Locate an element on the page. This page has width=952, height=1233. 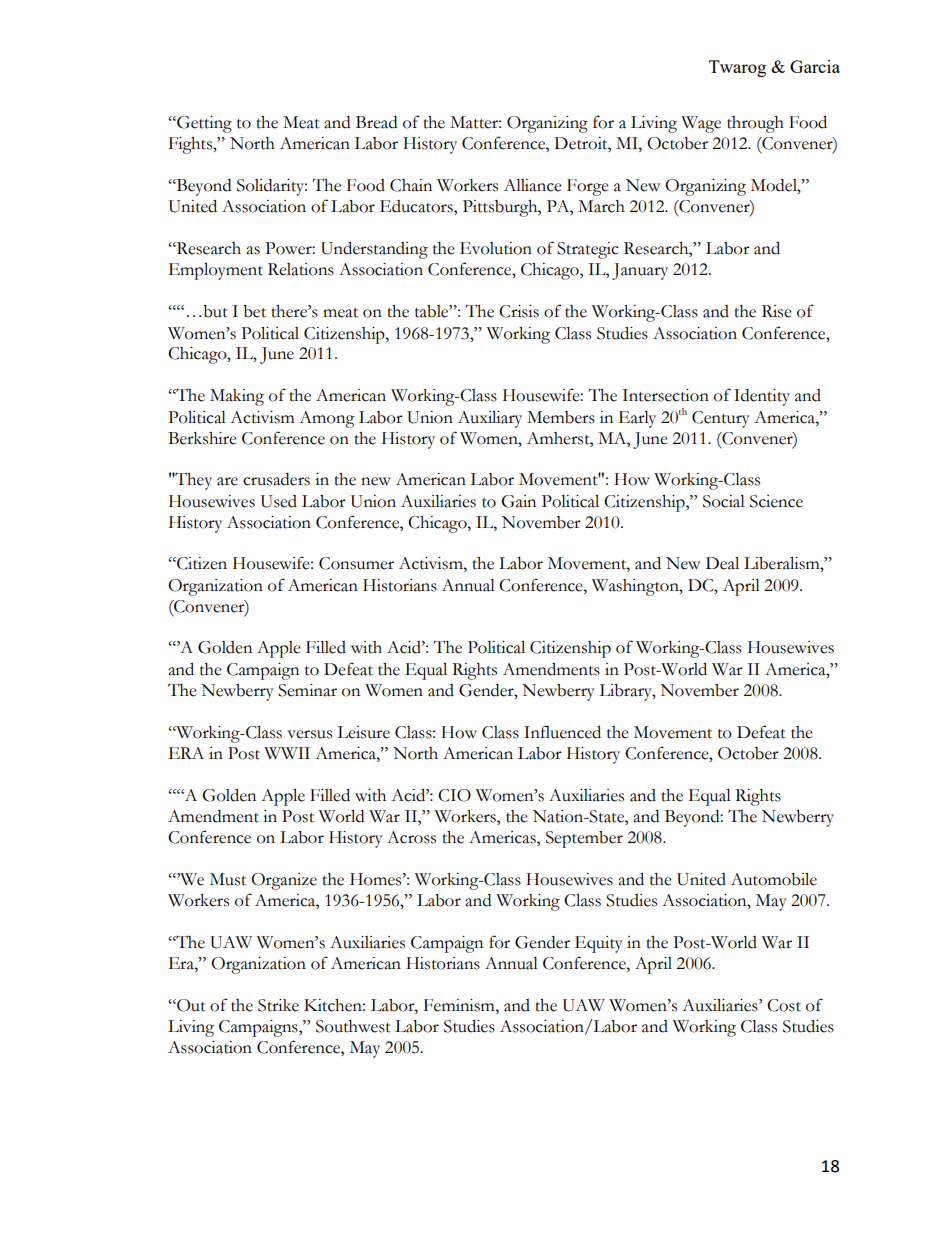
Alliance is located at coordinates (533, 185).
